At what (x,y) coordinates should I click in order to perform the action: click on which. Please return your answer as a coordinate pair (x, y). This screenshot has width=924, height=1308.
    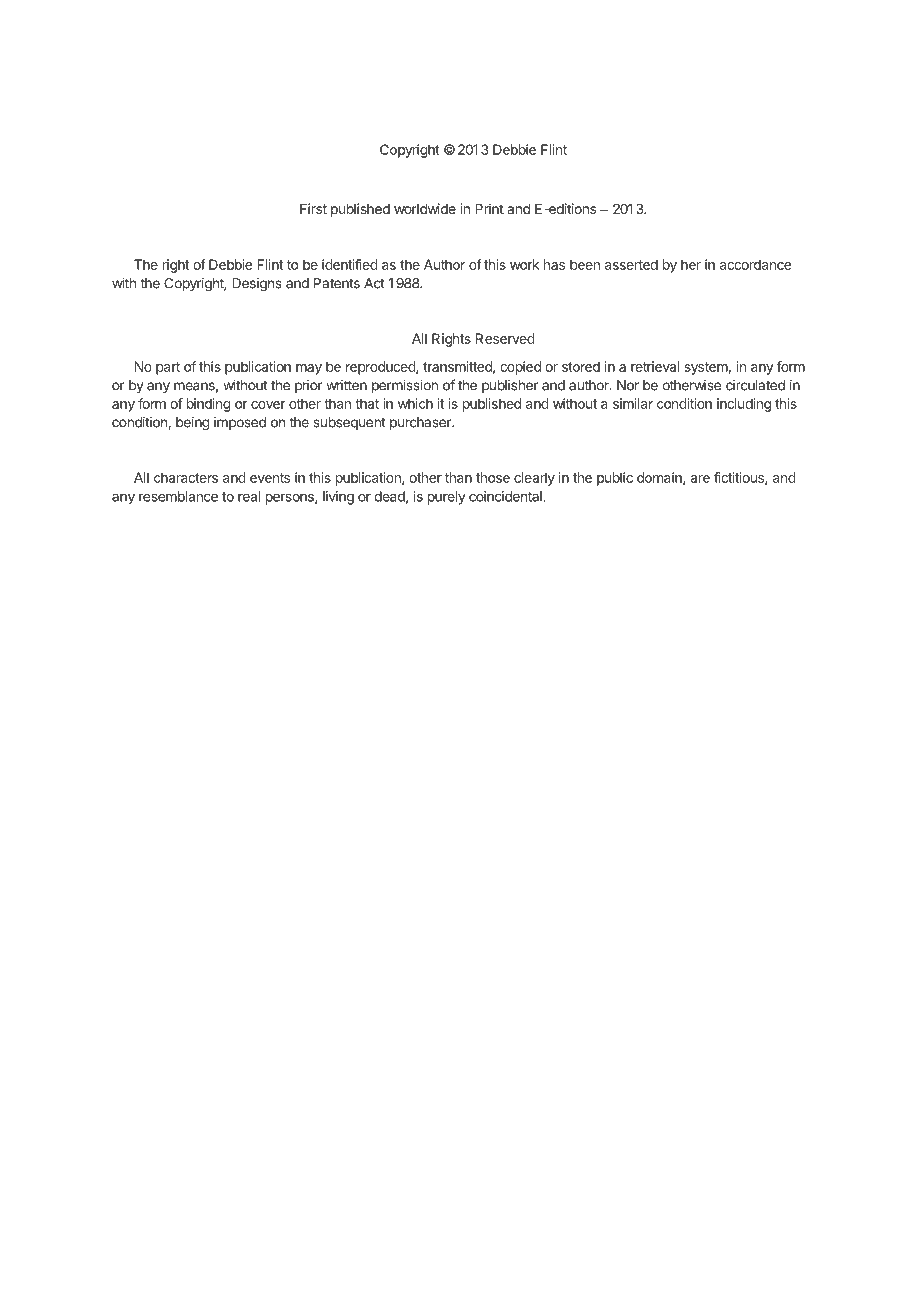
    Looking at the image, I should click on (415, 403).
